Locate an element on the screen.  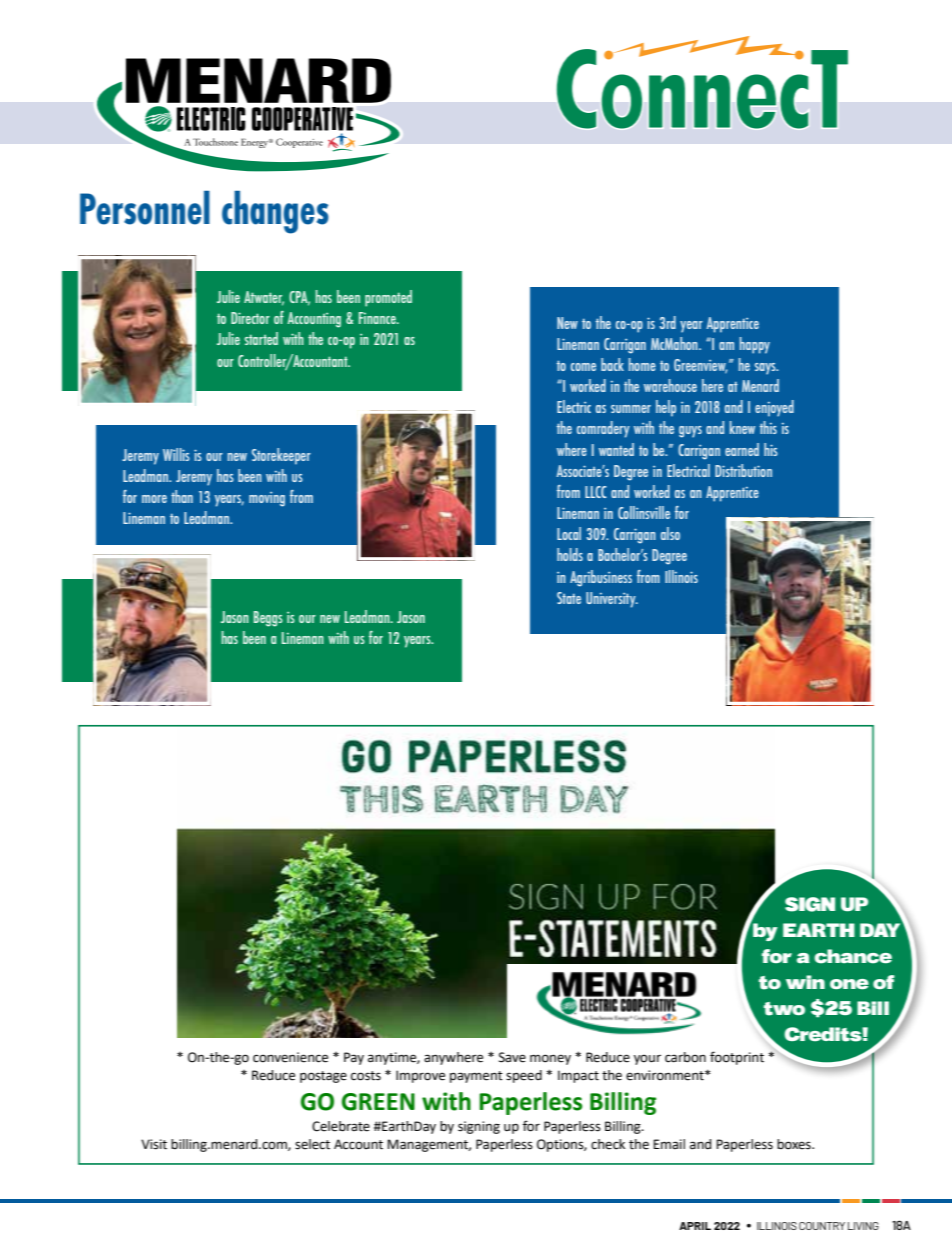
holds is located at coordinates (570, 554).
